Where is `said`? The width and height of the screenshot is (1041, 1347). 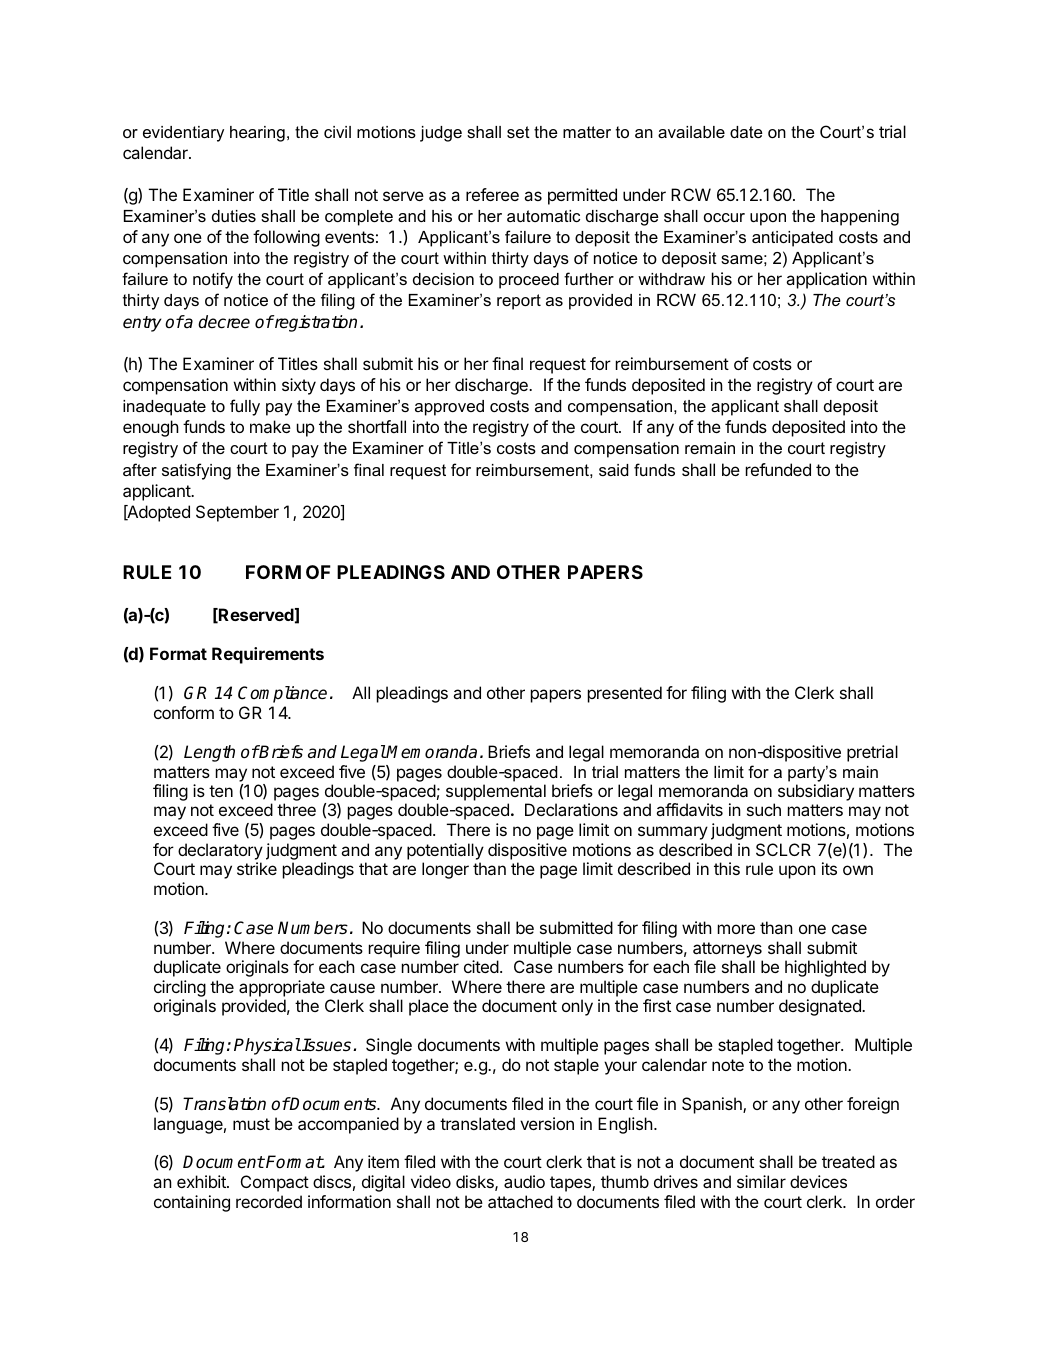 said is located at coordinates (613, 470).
